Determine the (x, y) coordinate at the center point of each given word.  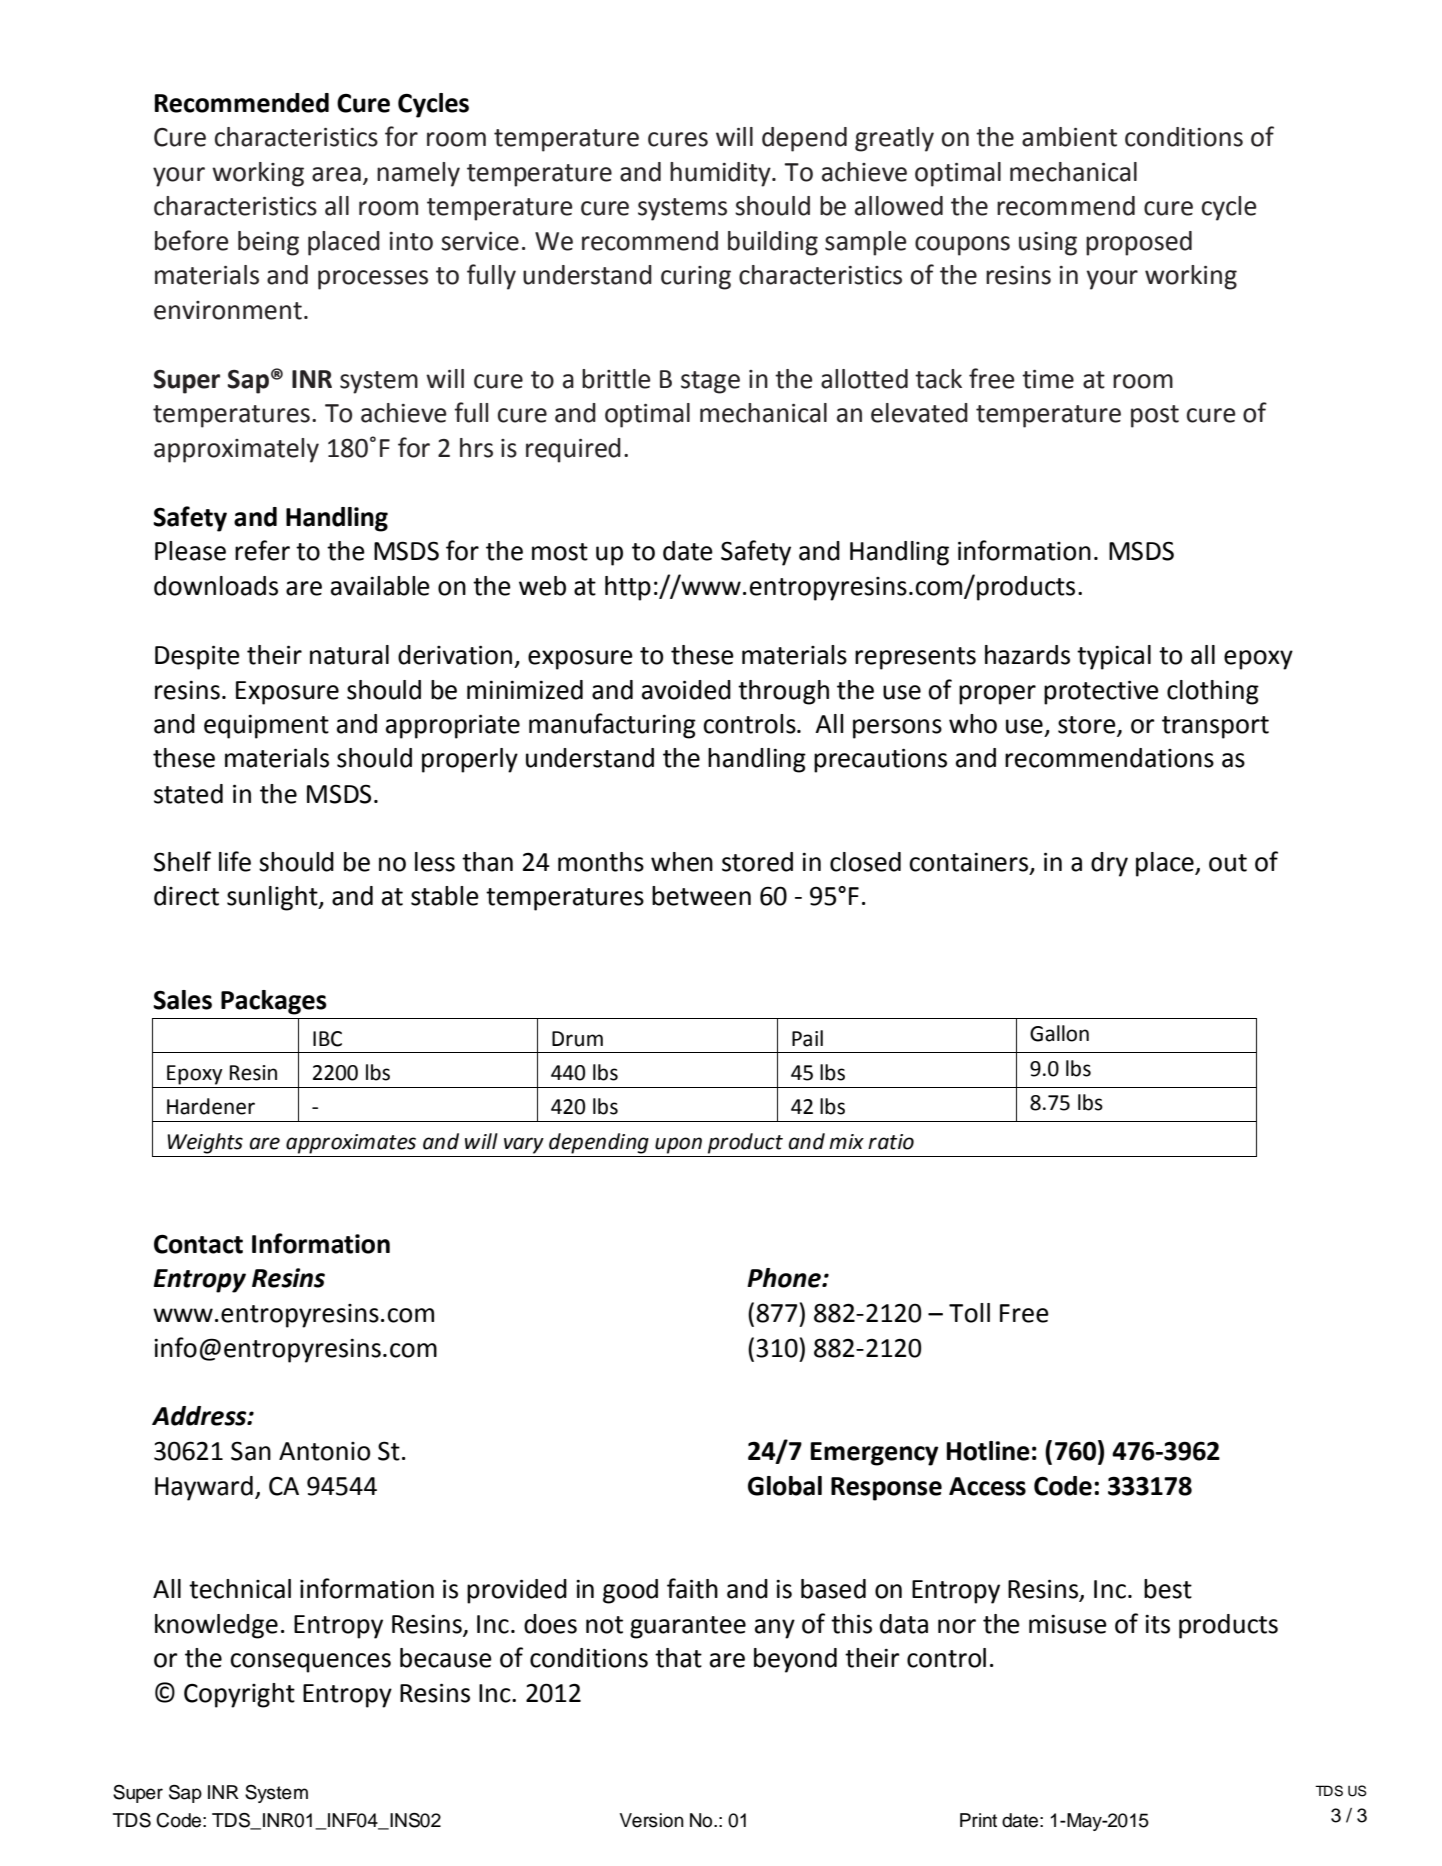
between (701, 896)
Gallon (1059, 1033)
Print (978, 1820)
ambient (1069, 137)
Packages (274, 1002)
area (336, 174)
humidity (721, 174)
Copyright (239, 1695)
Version (652, 1820)
